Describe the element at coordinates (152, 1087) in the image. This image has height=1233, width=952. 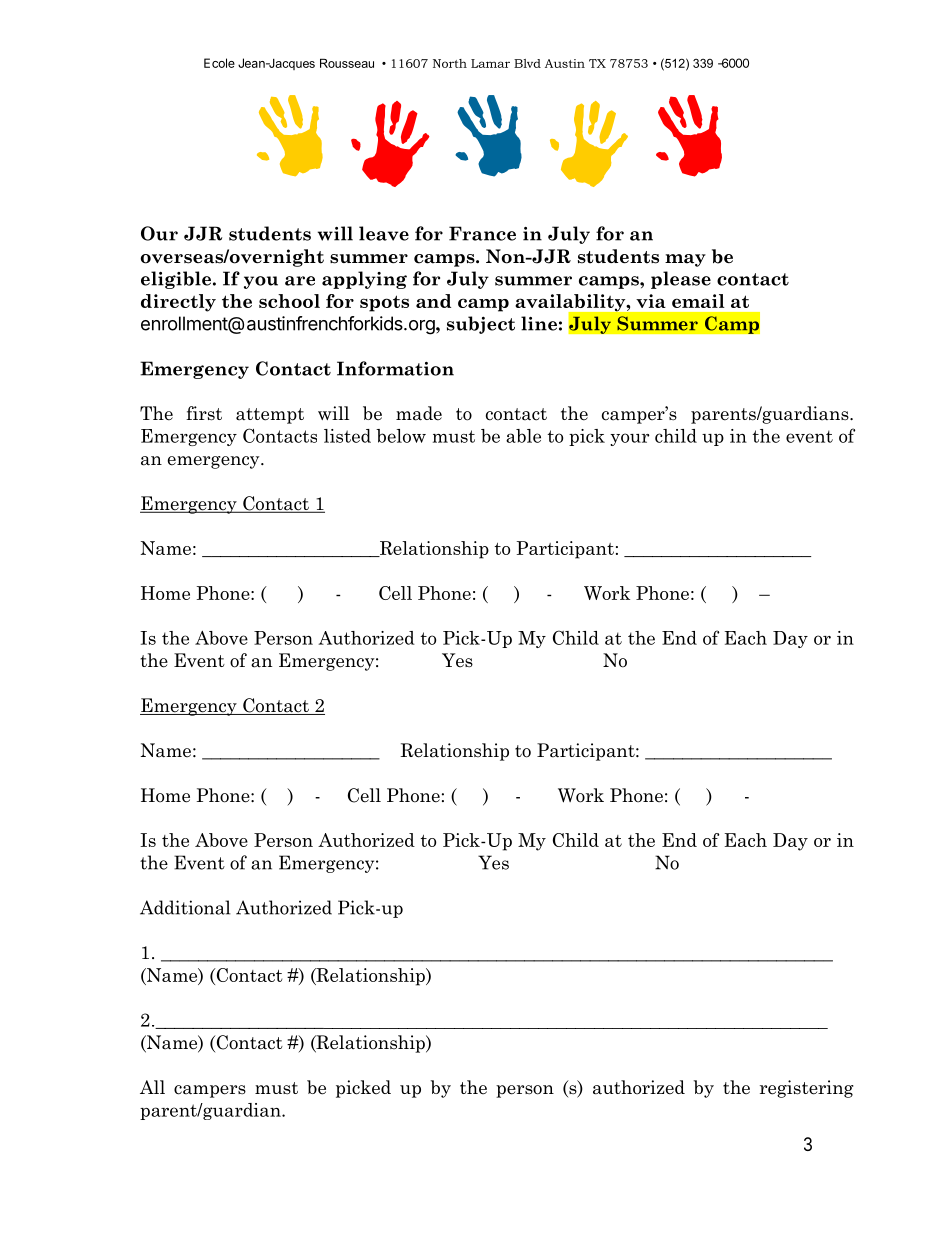
I see `All` at that location.
